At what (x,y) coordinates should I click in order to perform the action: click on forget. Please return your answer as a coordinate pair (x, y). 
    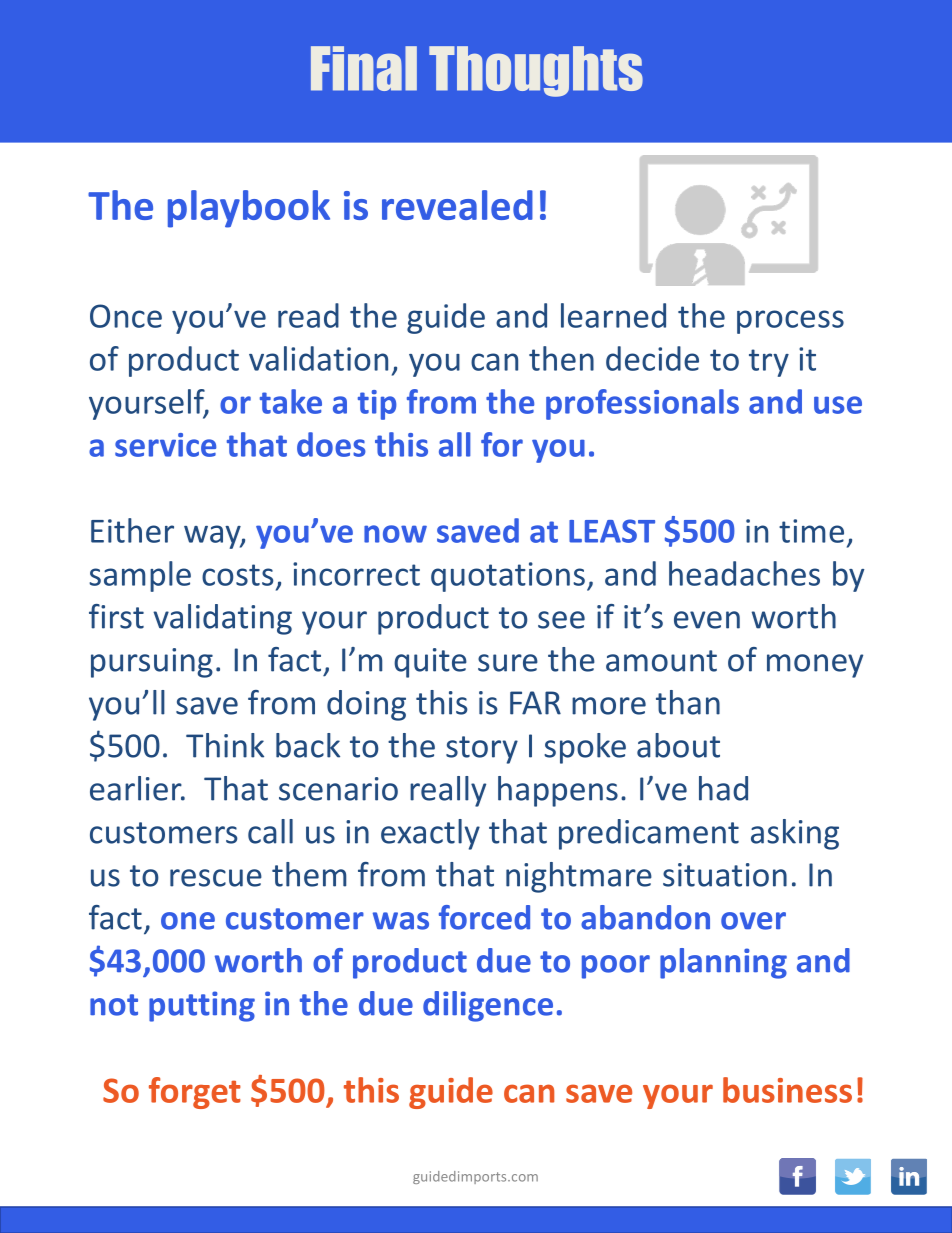
    Looking at the image, I should click on (195, 1093).
